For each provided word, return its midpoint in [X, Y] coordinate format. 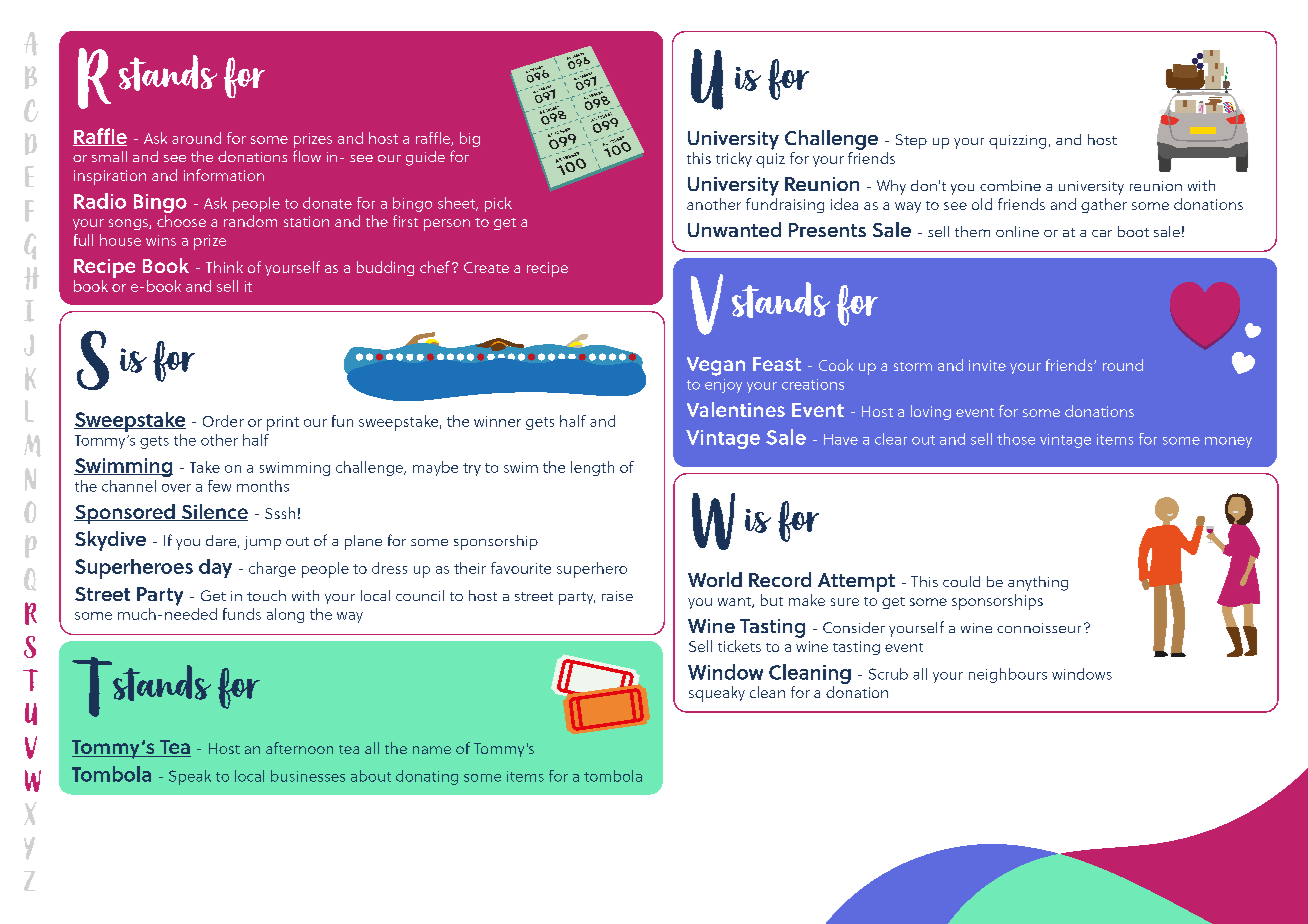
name [432, 750]
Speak [190, 777]
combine [1010, 185]
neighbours [1008, 675]
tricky [734, 159]
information [224, 175]
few [219, 486]
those [1016, 439]
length [592, 468]
